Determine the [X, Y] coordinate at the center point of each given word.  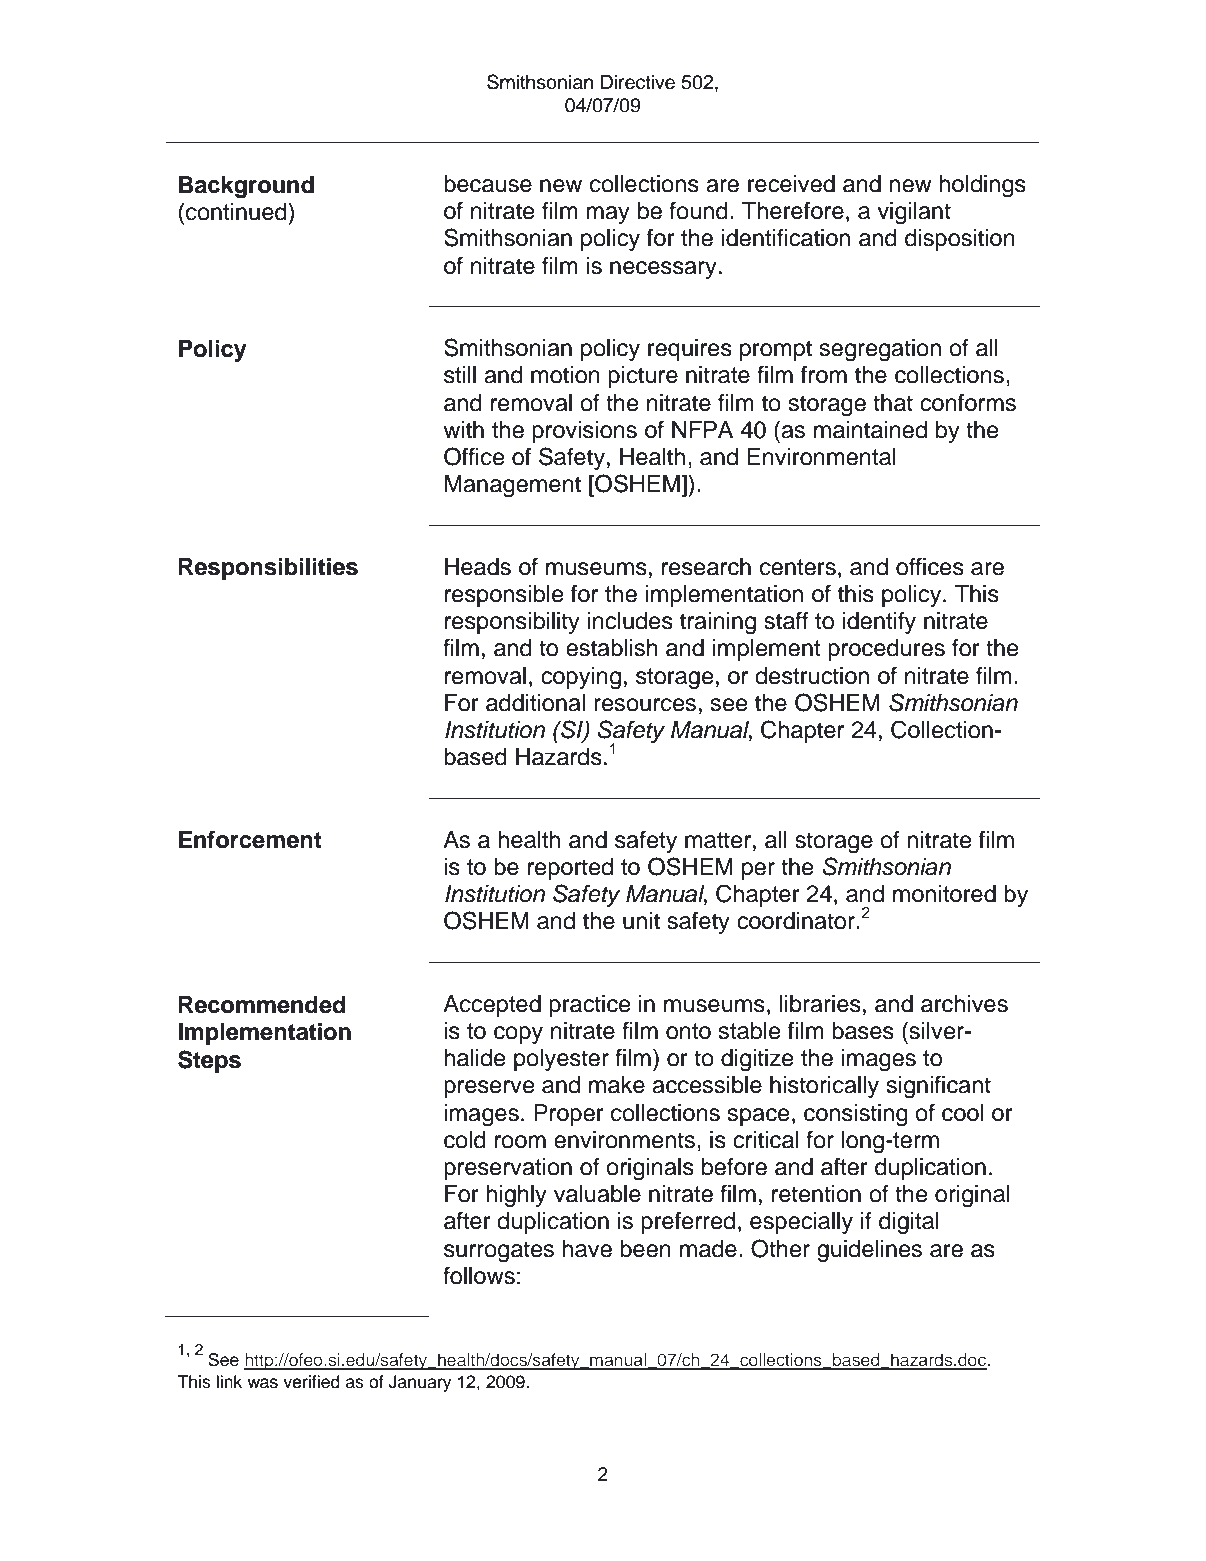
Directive [638, 82]
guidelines [869, 1251]
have [587, 1249]
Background [246, 187]
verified [311, 1382]
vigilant [914, 213]
